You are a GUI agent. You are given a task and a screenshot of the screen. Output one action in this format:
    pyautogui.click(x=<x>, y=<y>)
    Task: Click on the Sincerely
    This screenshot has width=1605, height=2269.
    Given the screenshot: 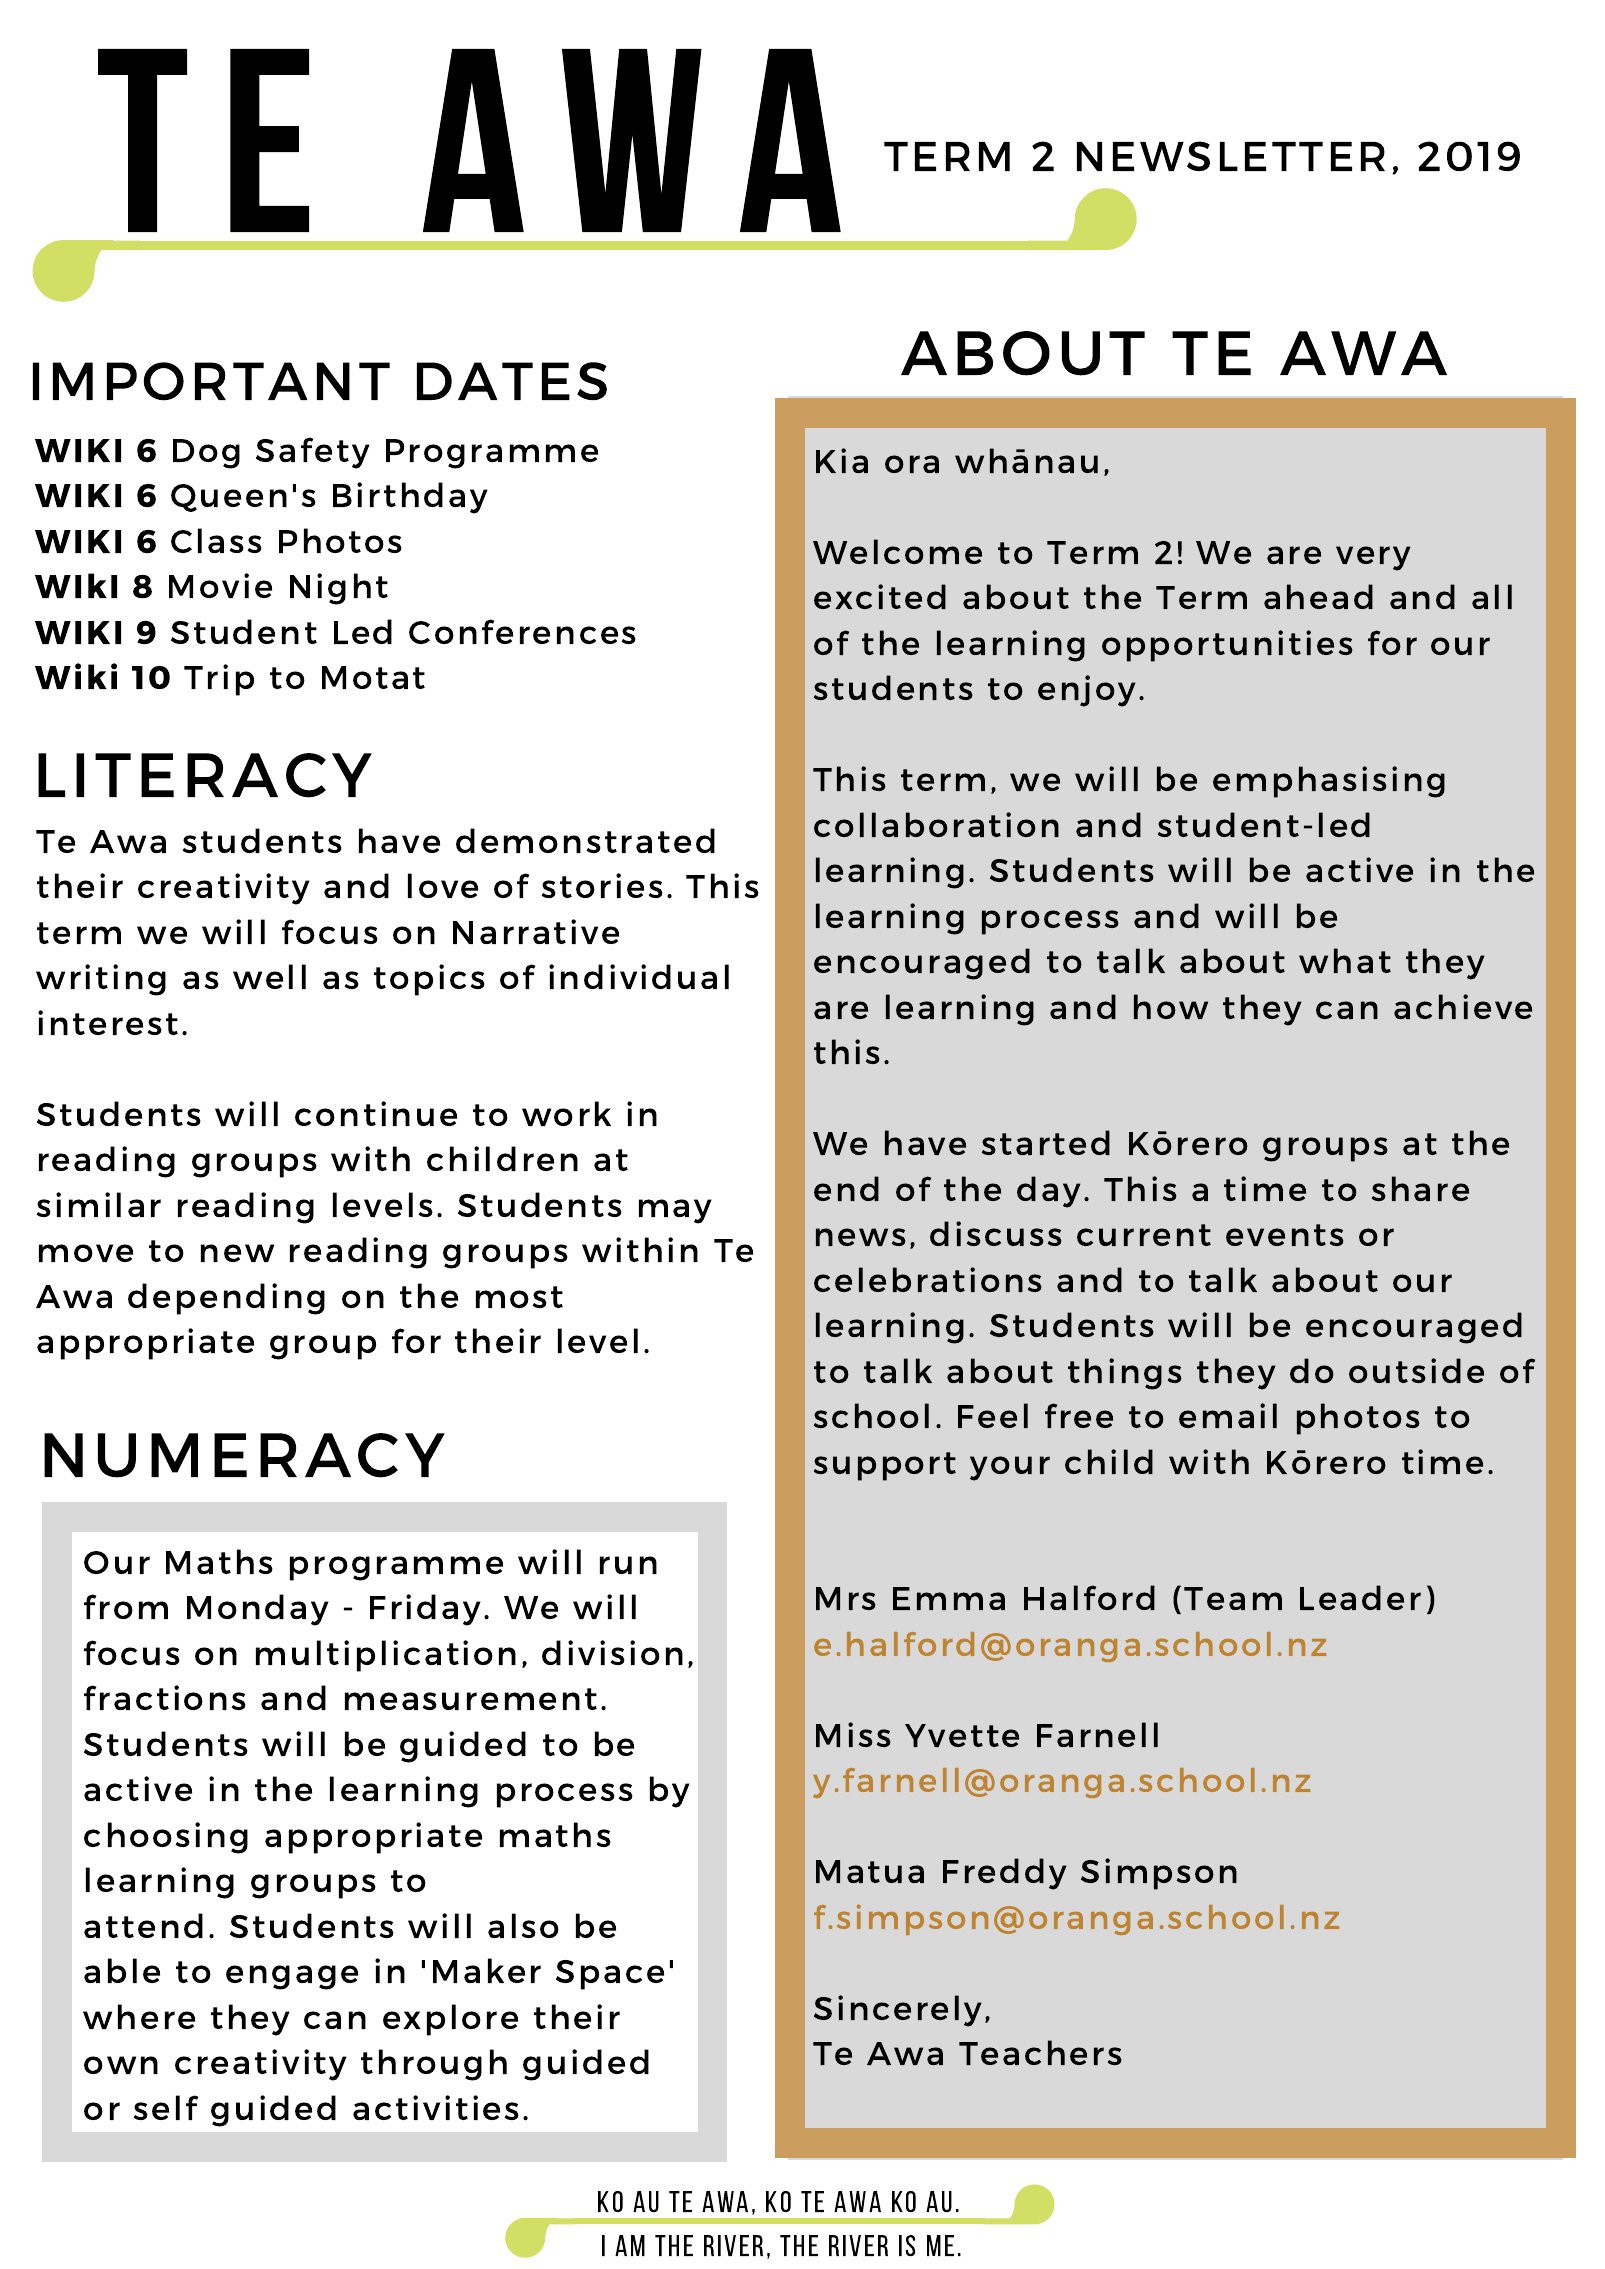 What is the action you would take?
    pyautogui.click(x=898, y=2011)
